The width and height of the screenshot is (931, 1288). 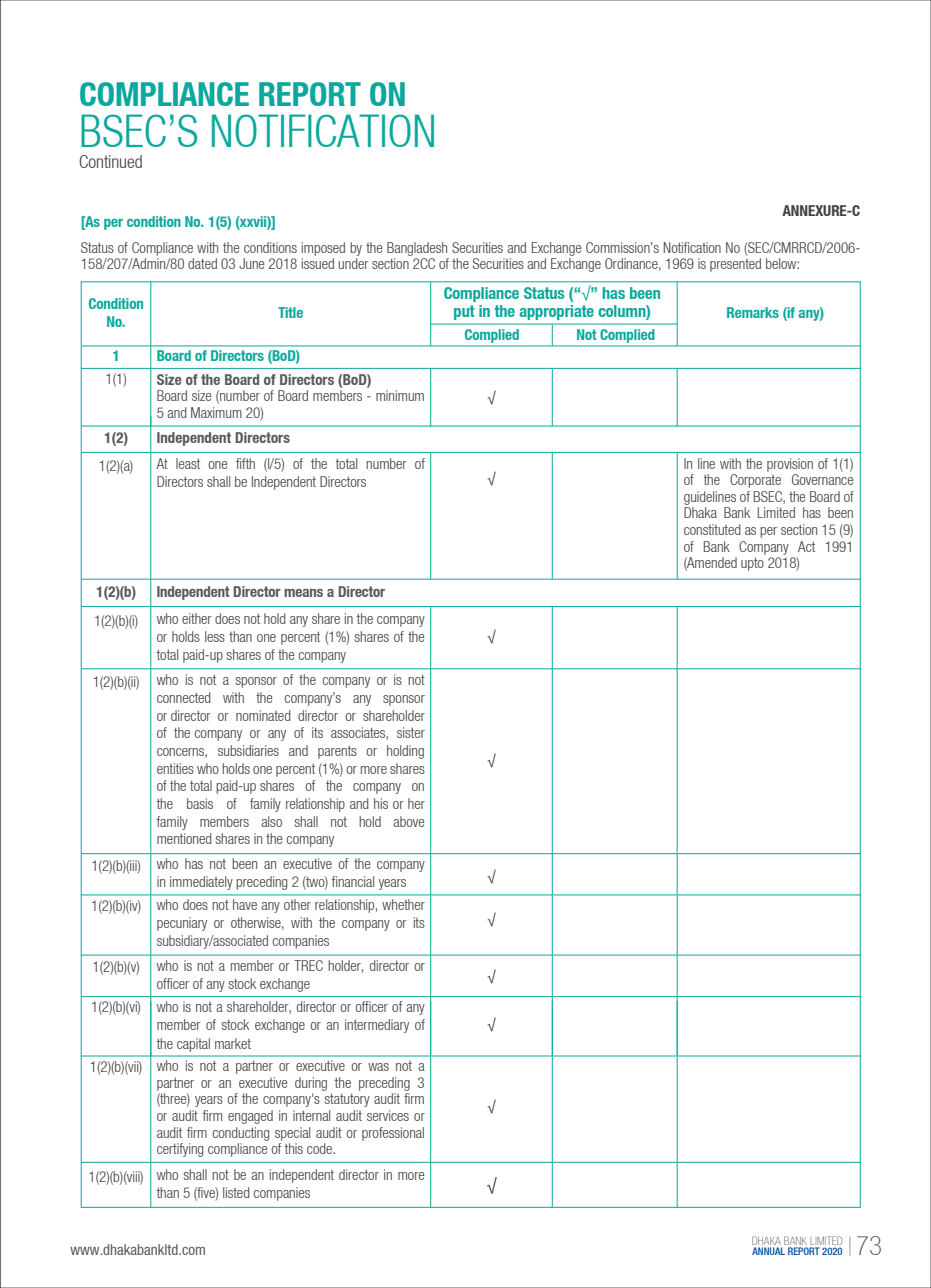 I want to click on above, so click(x=408, y=821).
